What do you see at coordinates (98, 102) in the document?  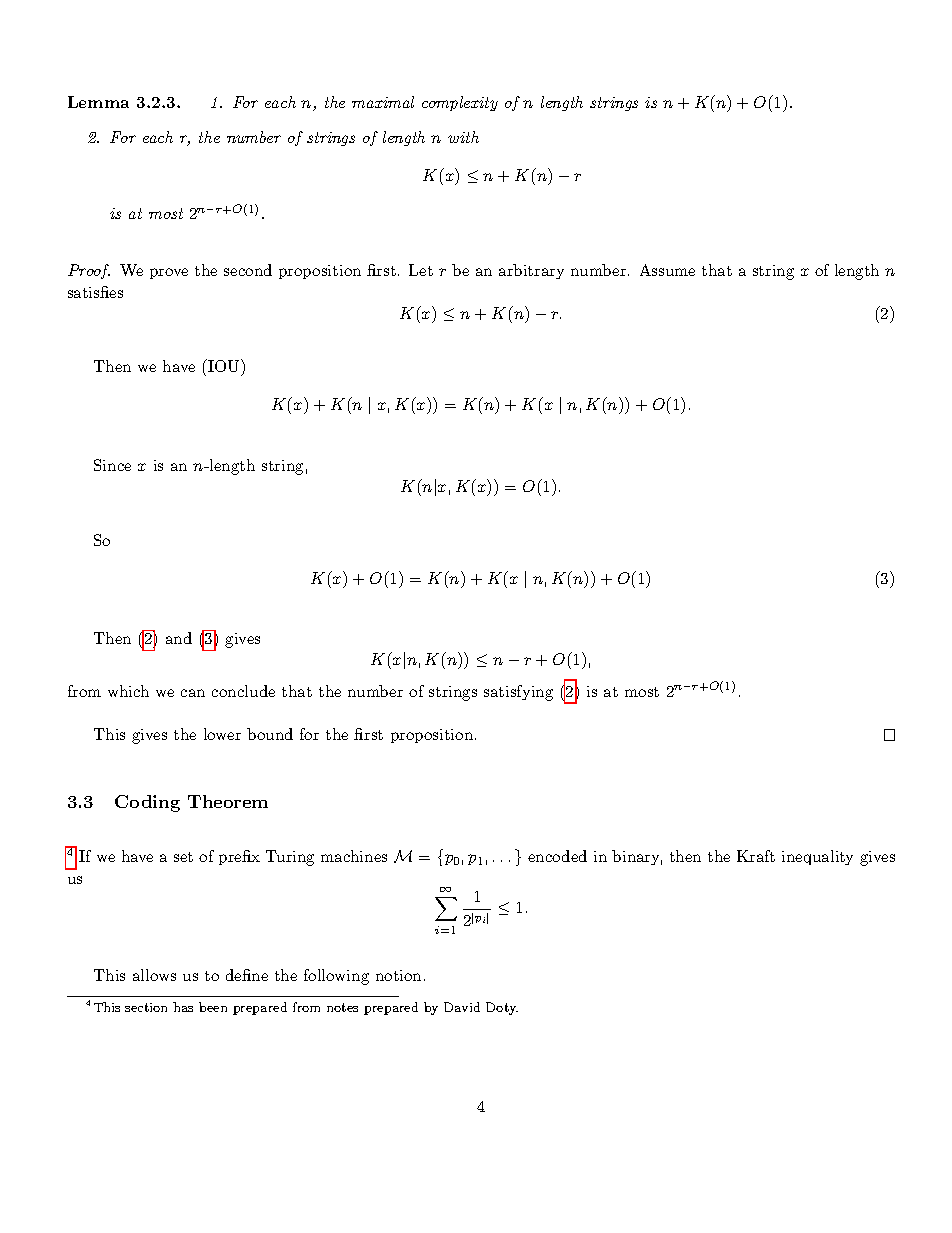 I see `Lemma` at bounding box center [98, 102].
